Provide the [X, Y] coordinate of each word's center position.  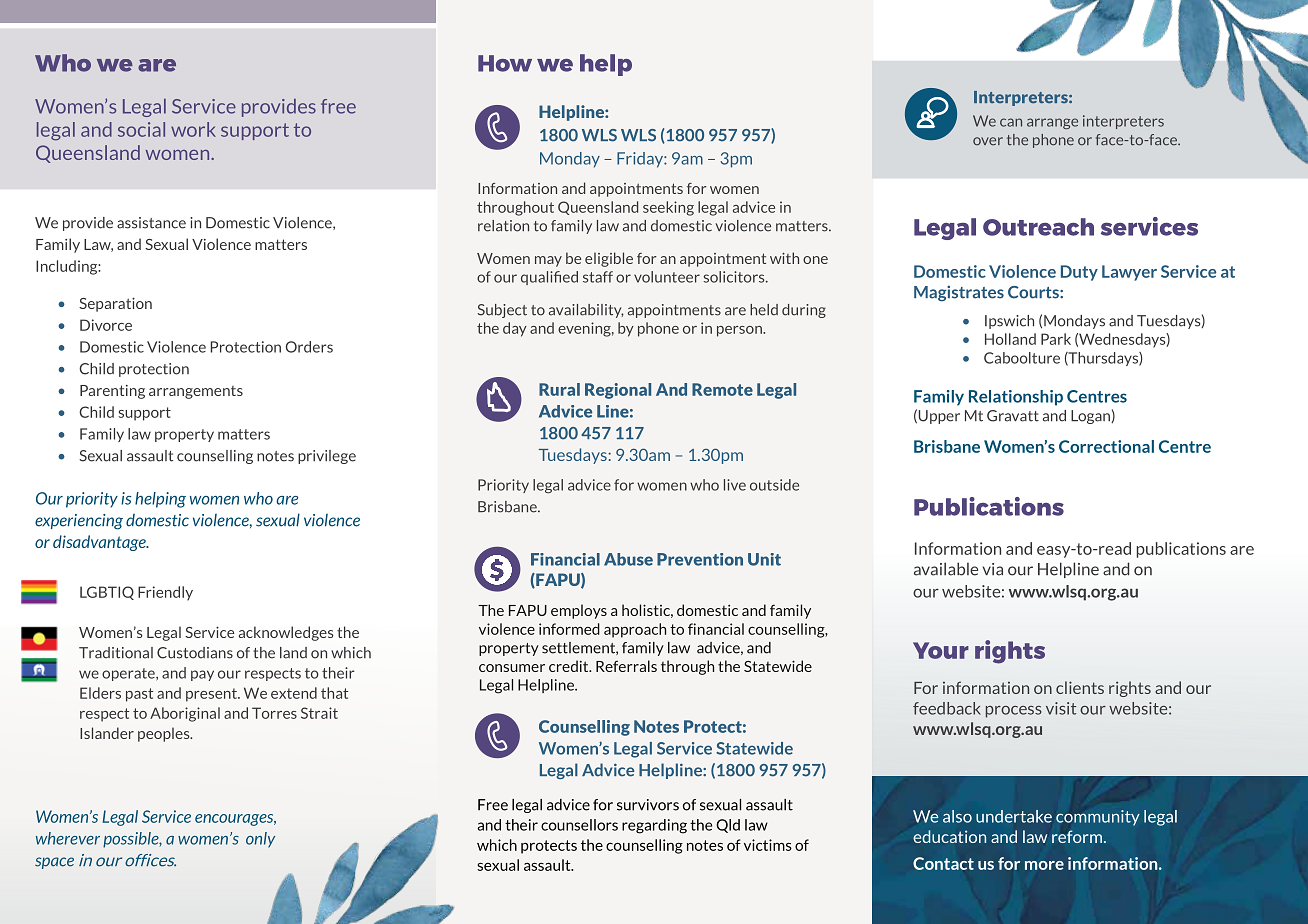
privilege [327, 457]
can [1011, 122]
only [260, 840]
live [735, 485]
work [193, 129]
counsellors [579, 825]
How [505, 63]
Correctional [1106, 446]
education [949, 836]
